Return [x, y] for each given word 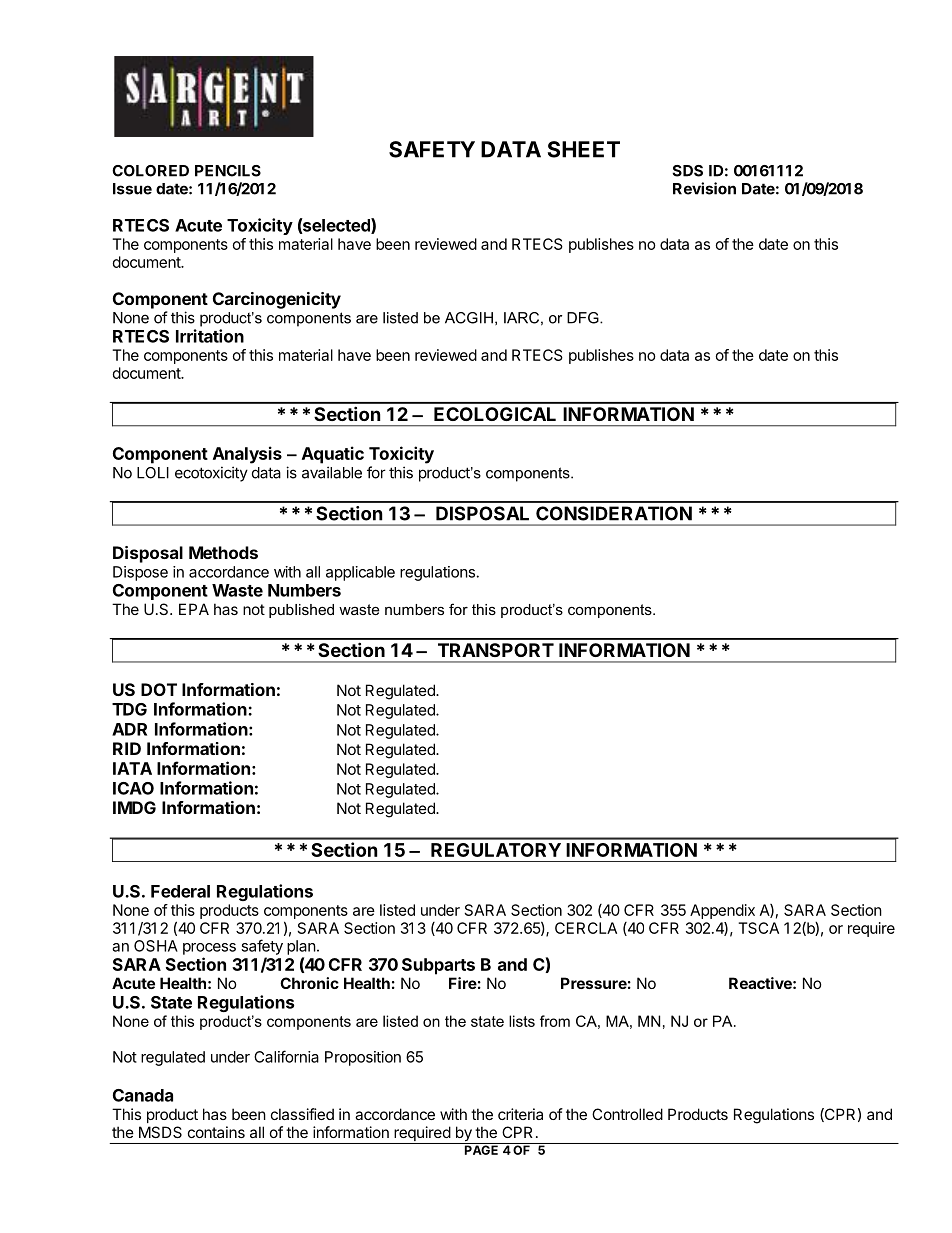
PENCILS [228, 171]
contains [216, 1132]
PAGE [481, 1149]
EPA [194, 609]
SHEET [584, 149]
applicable [360, 573]
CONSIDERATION [614, 513]
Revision [704, 188]
